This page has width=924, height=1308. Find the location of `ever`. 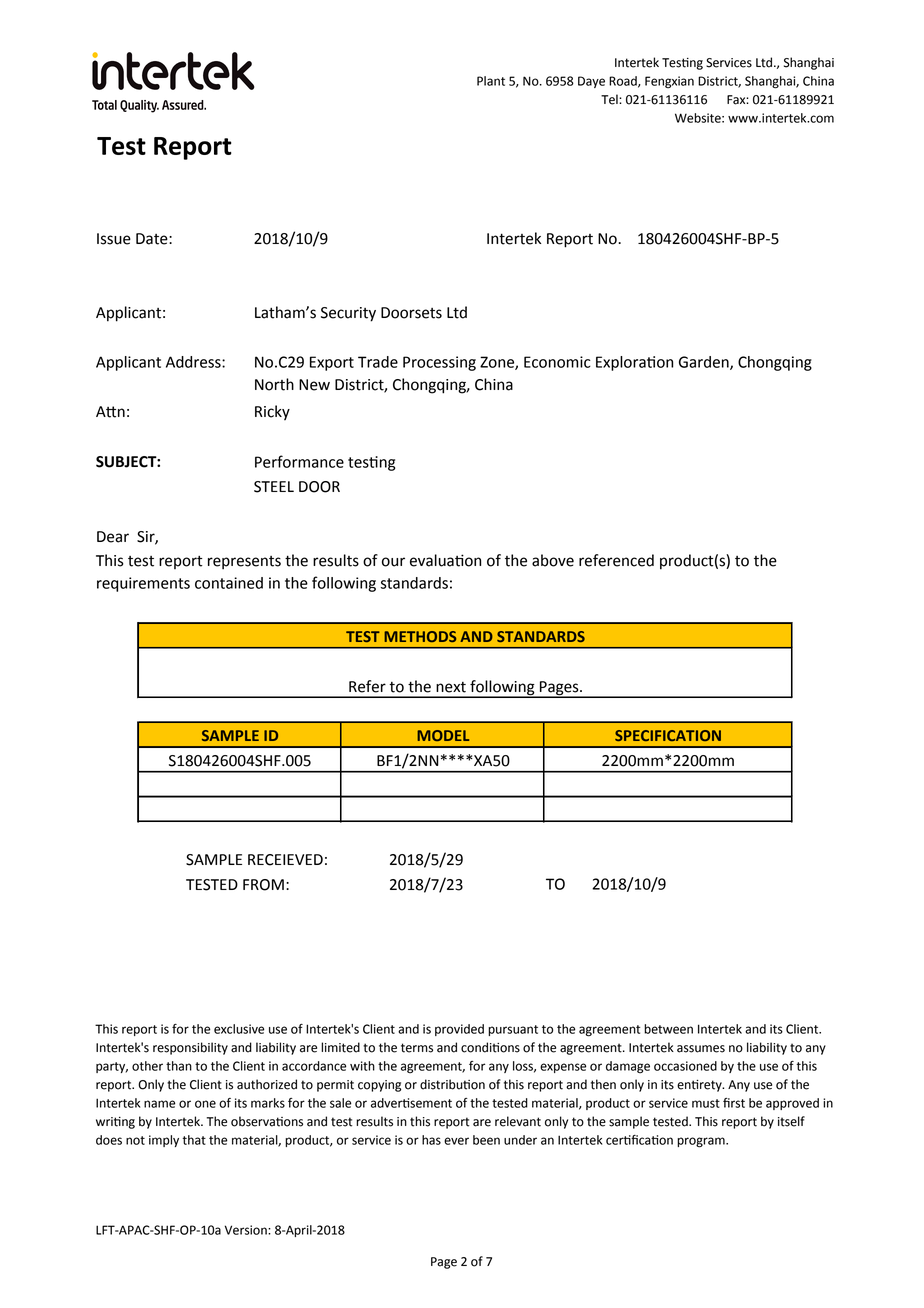

ever is located at coordinates (456, 1141).
